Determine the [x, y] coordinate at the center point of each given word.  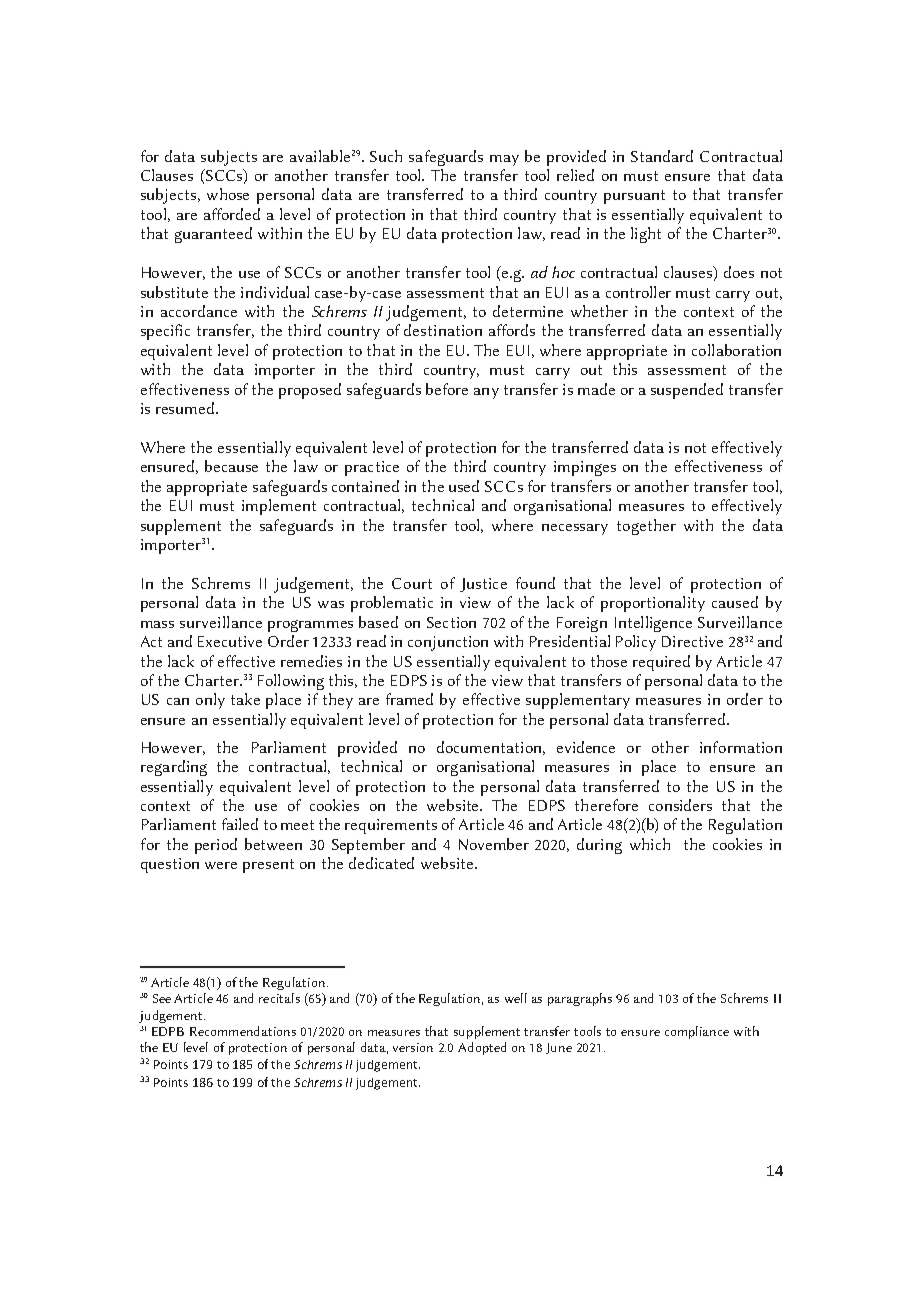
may [504, 160]
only [210, 701]
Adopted [482, 1048]
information [741, 747]
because [231, 466]
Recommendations [243, 1031]
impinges [585, 468]
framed [409, 699]
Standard [662, 156]
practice [372, 468]
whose [228, 194]
